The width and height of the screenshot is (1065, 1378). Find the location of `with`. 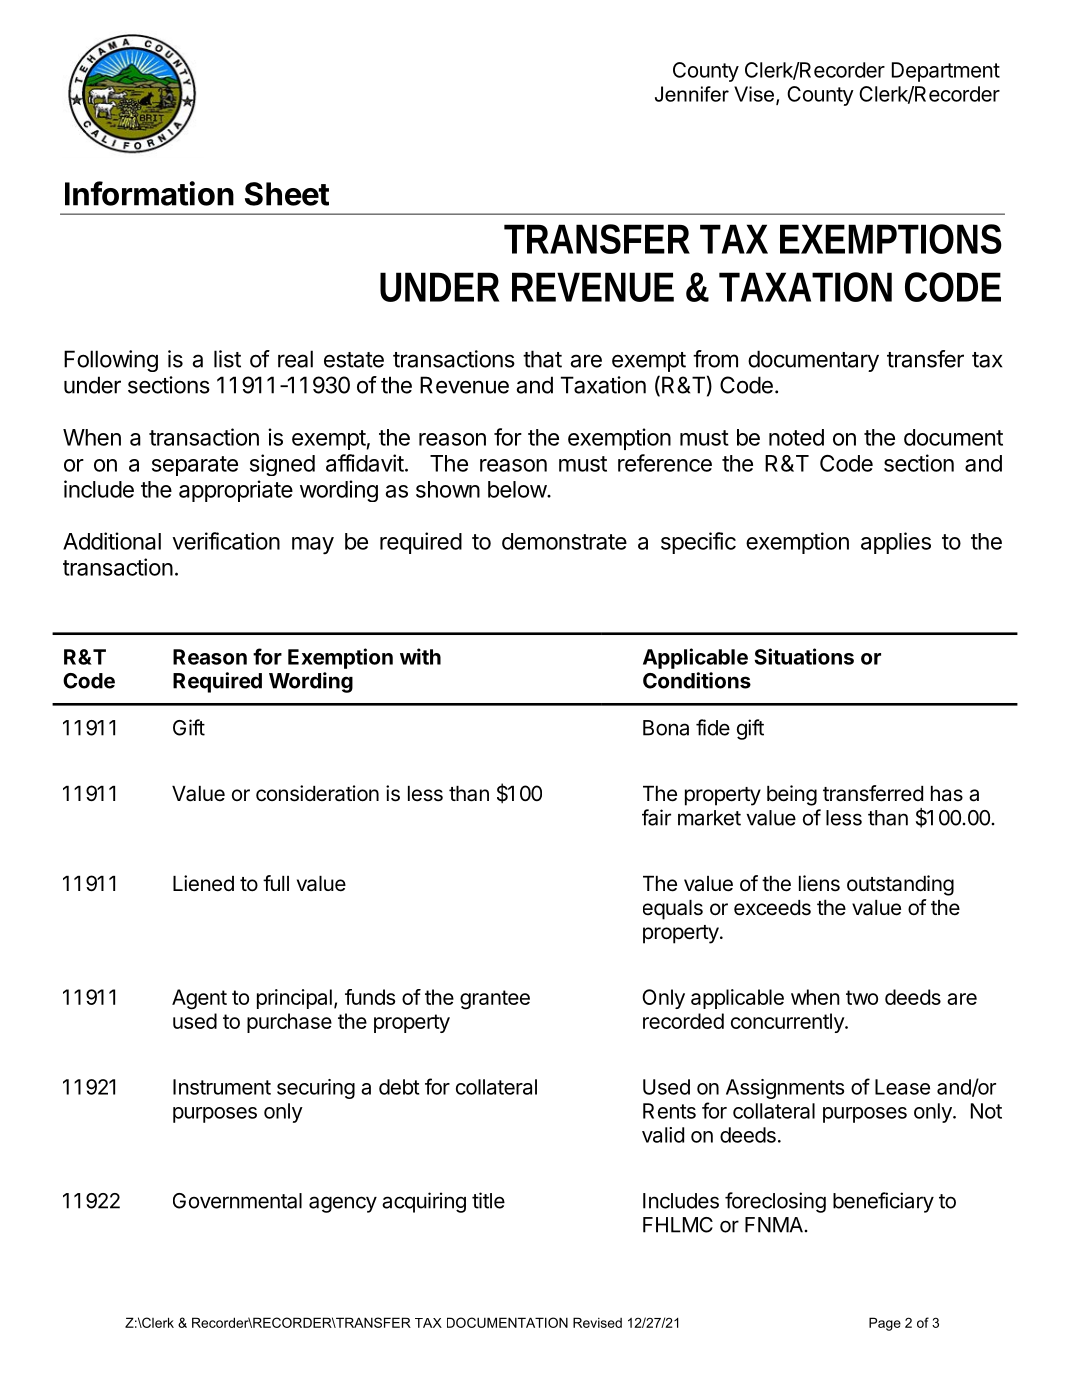

with is located at coordinates (420, 656).
